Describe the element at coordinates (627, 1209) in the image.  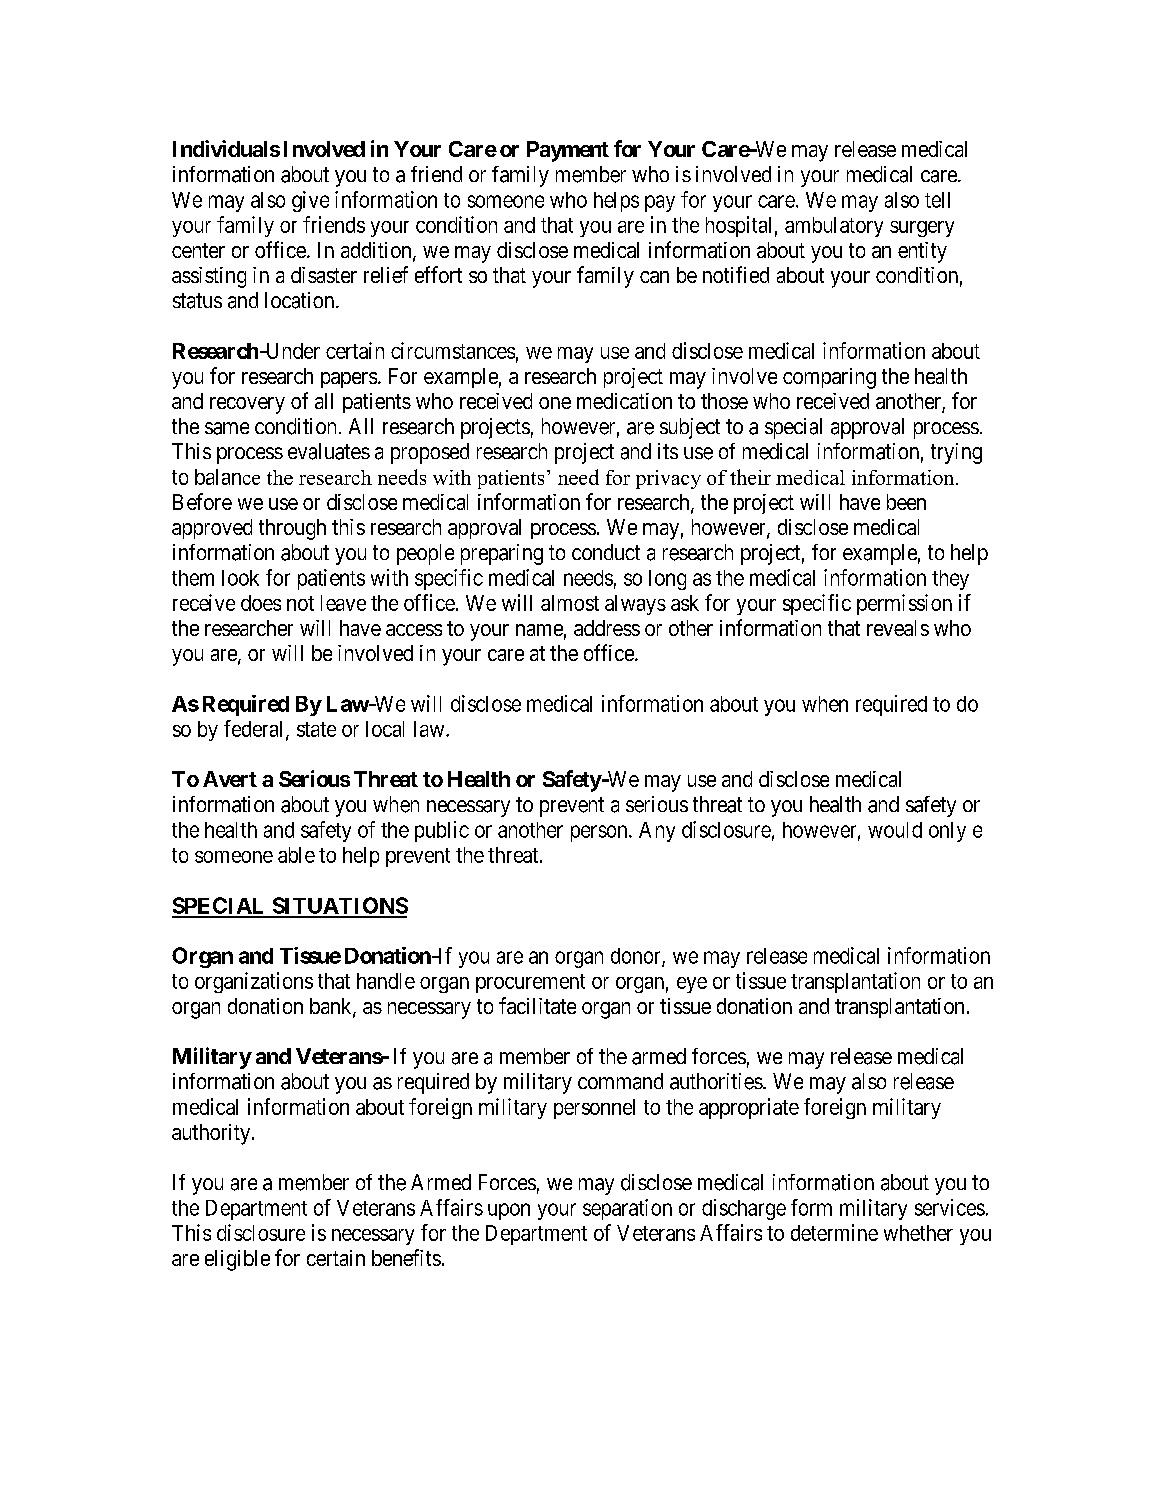
I see `separation` at that location.
